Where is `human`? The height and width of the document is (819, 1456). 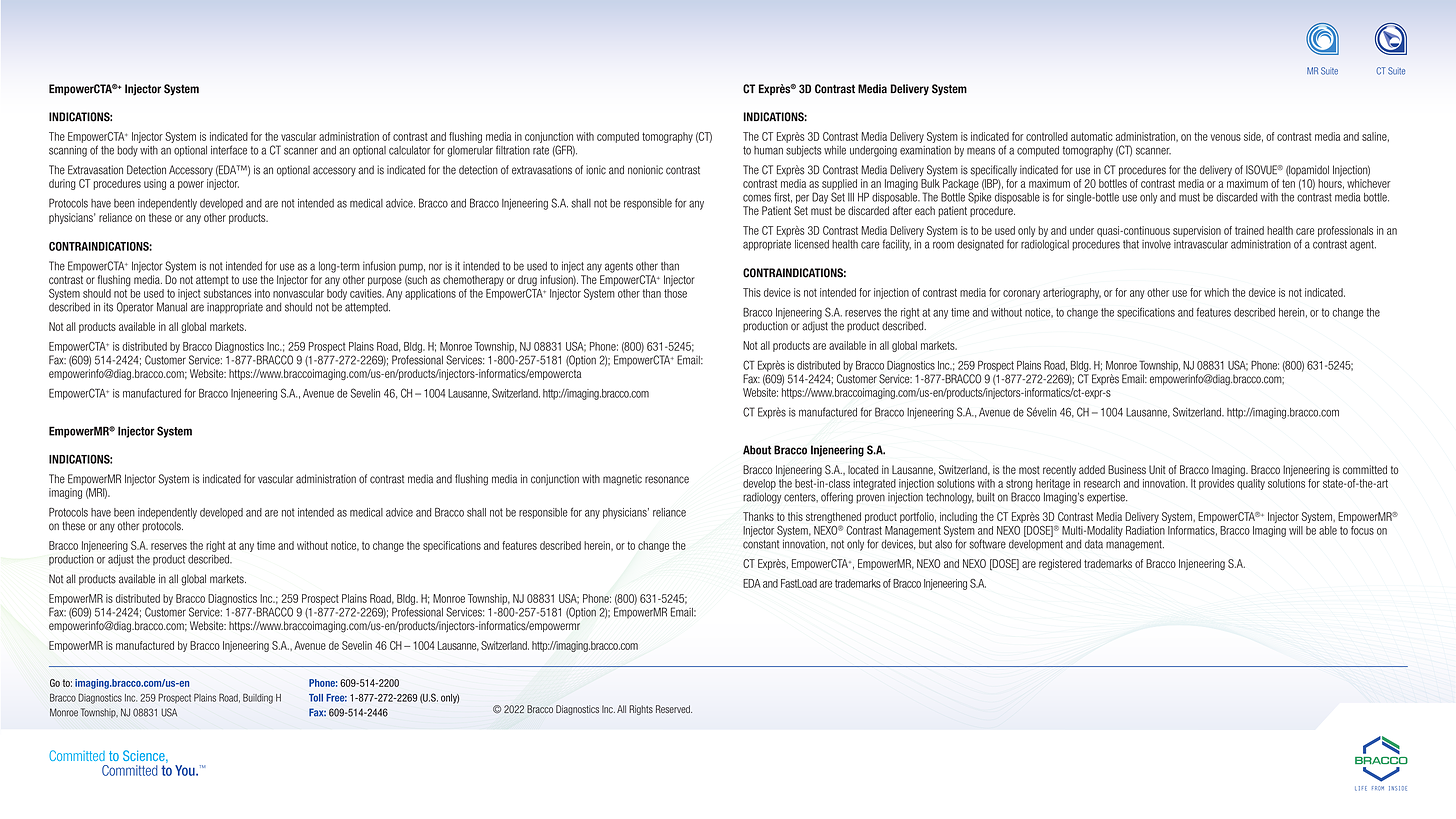
human is located at coordinates (768, 150).
